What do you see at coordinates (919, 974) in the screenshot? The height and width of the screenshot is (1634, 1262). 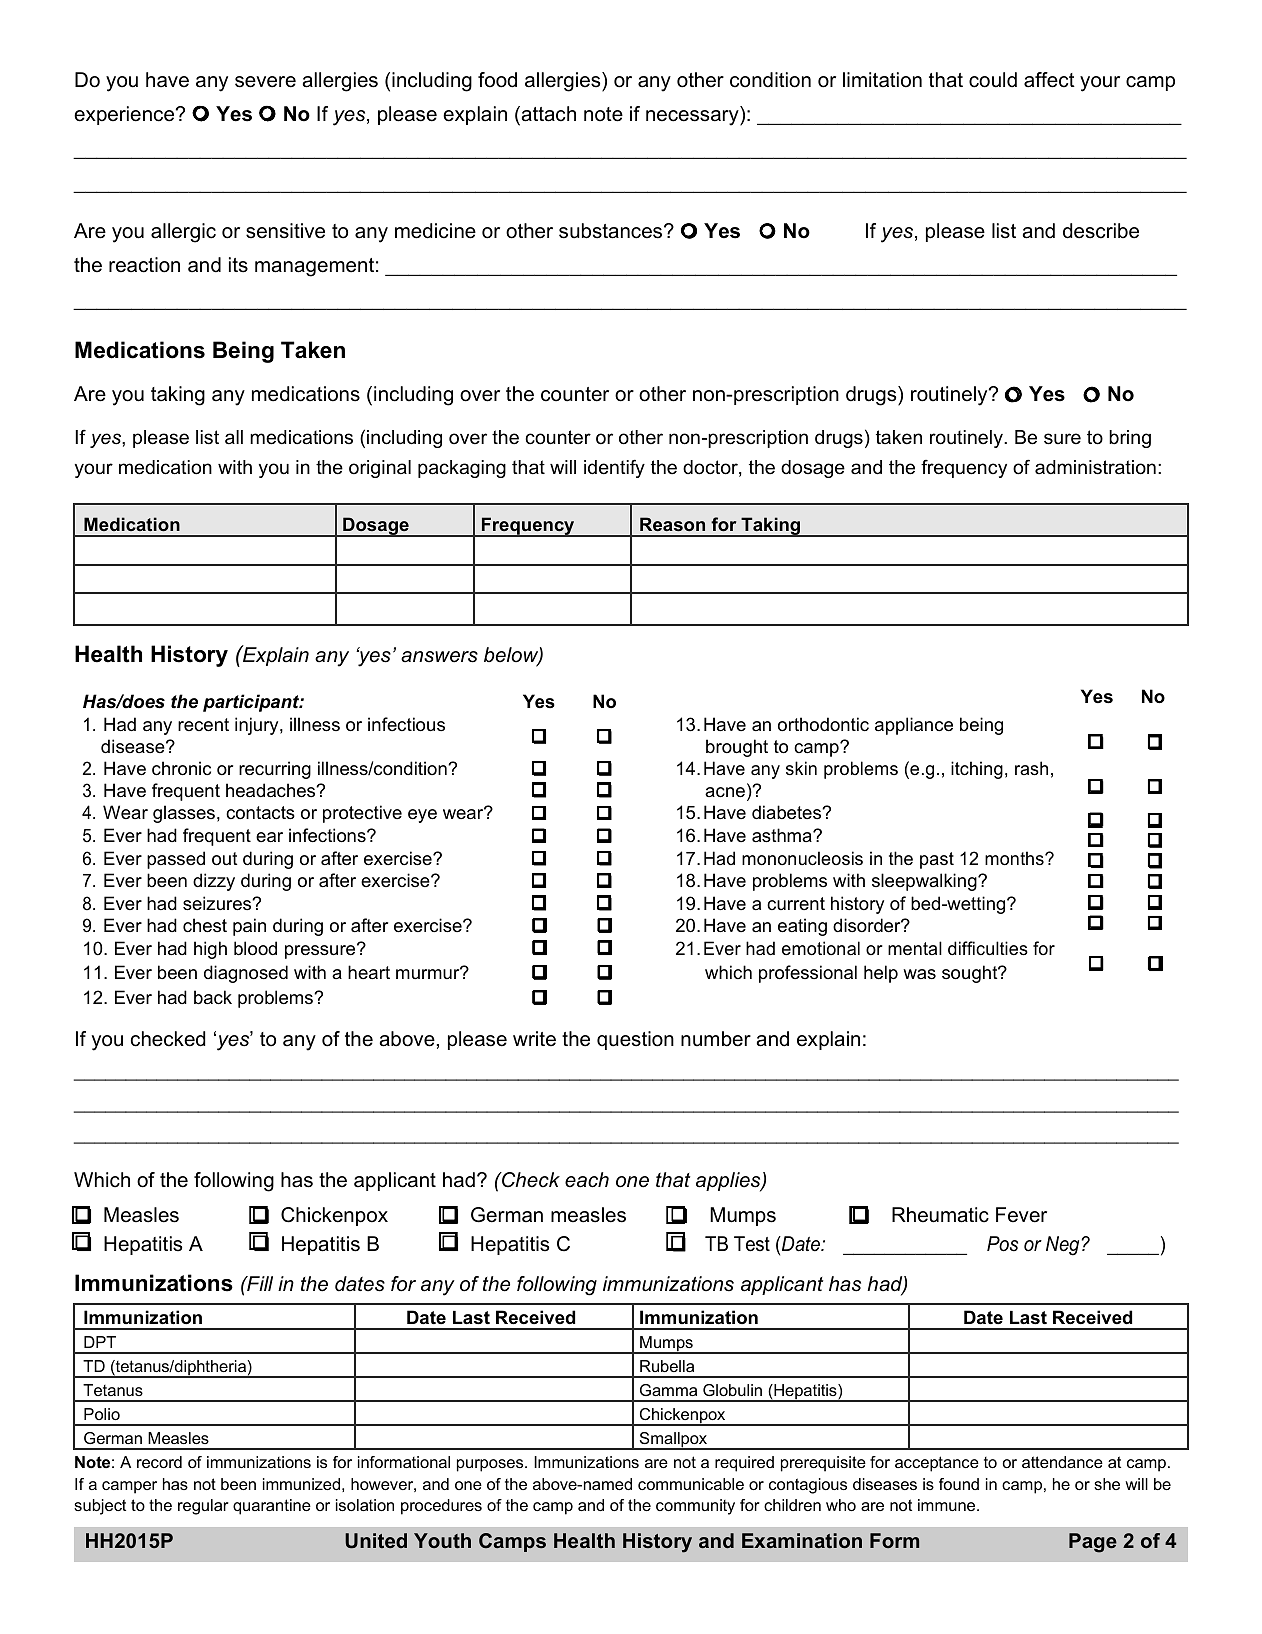 I see `was` at bounding box center [919, 974].
